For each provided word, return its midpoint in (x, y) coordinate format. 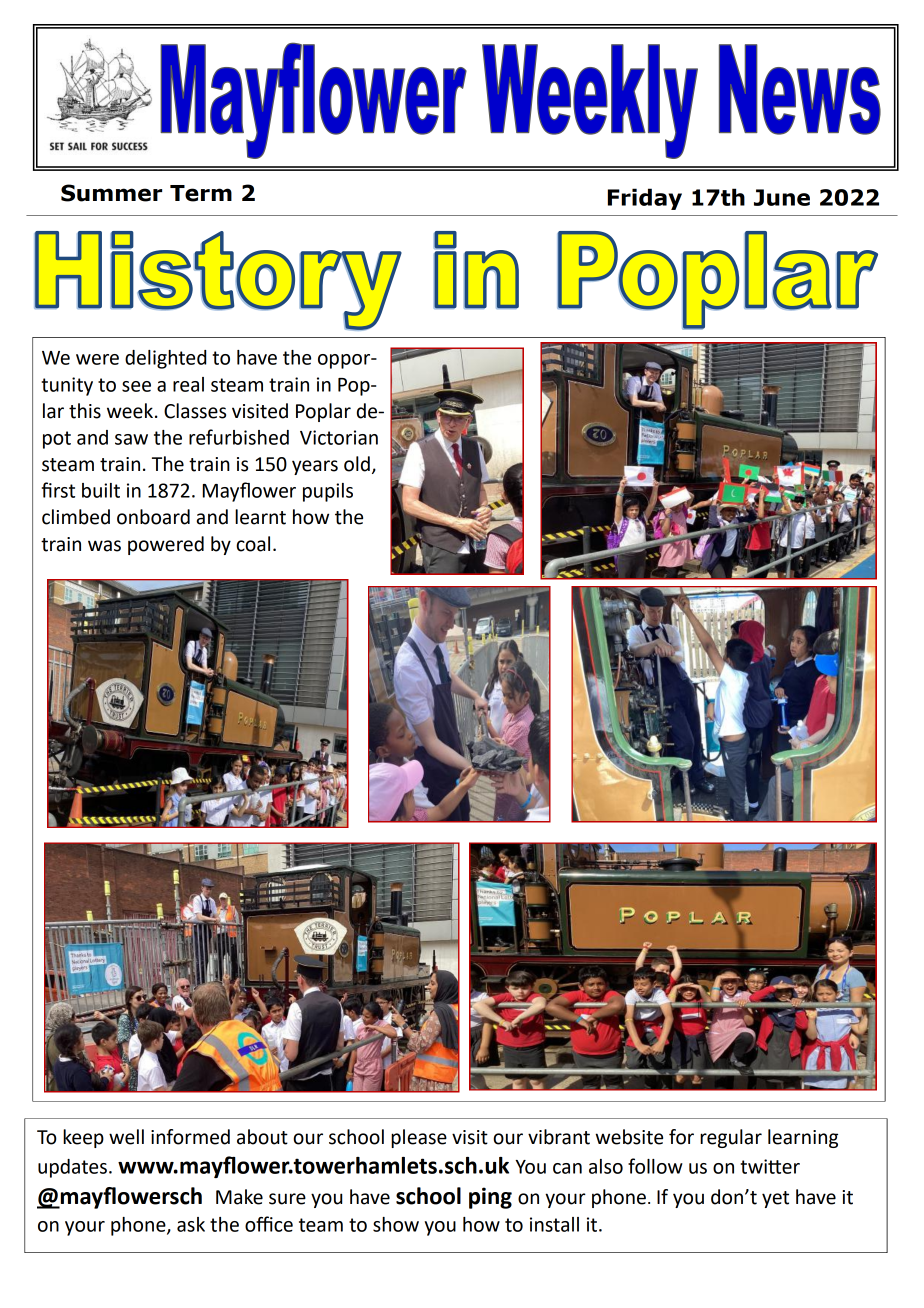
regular (731, 1138)
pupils (328, 492)
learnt (260, 517)
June (782, 197)
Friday (645, 199)
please (419, 1138)
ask (191, 1224)
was (104, 546)
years (315, 467)
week (130, 411)
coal (253, 544)
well (126, 1137)
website (629, 1137)
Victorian (339, 437)
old (357, 464)
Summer (111, 193)
